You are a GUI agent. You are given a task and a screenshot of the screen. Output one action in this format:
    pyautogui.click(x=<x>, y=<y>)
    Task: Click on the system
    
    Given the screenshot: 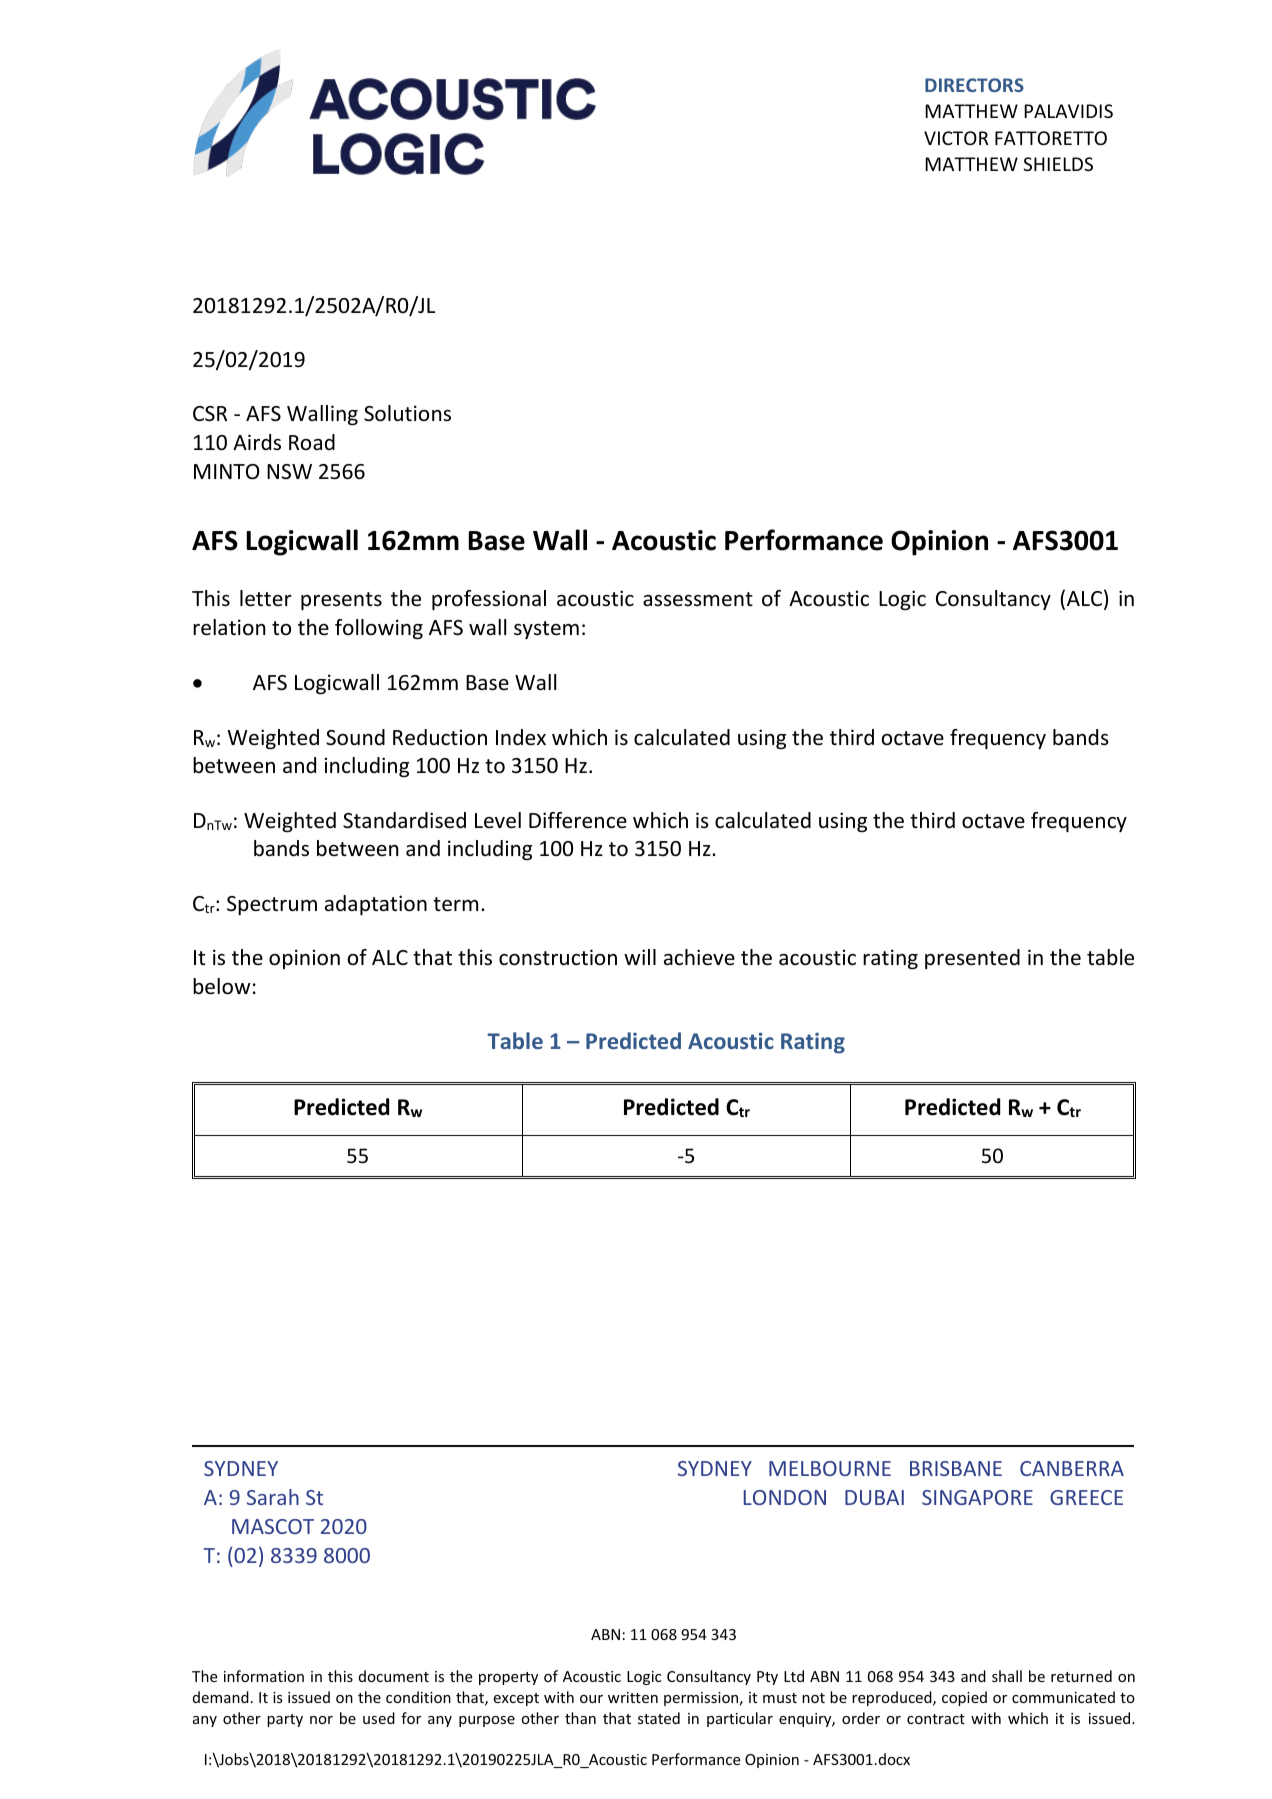 What is the action you would take?
    pyautogui.click(x=546, y=630)
